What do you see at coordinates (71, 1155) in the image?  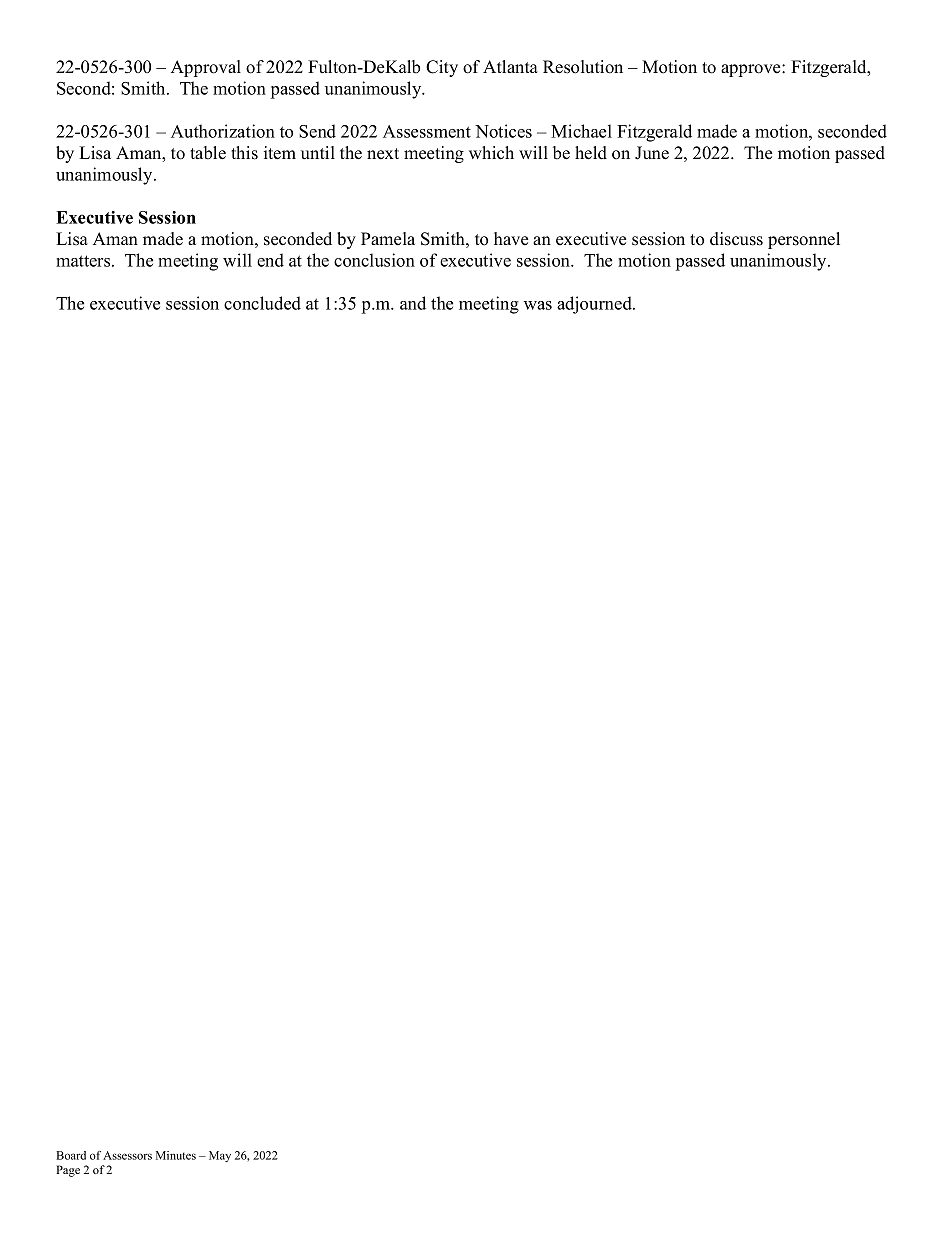 I see `Board` at bounding box center [71, 1155].
